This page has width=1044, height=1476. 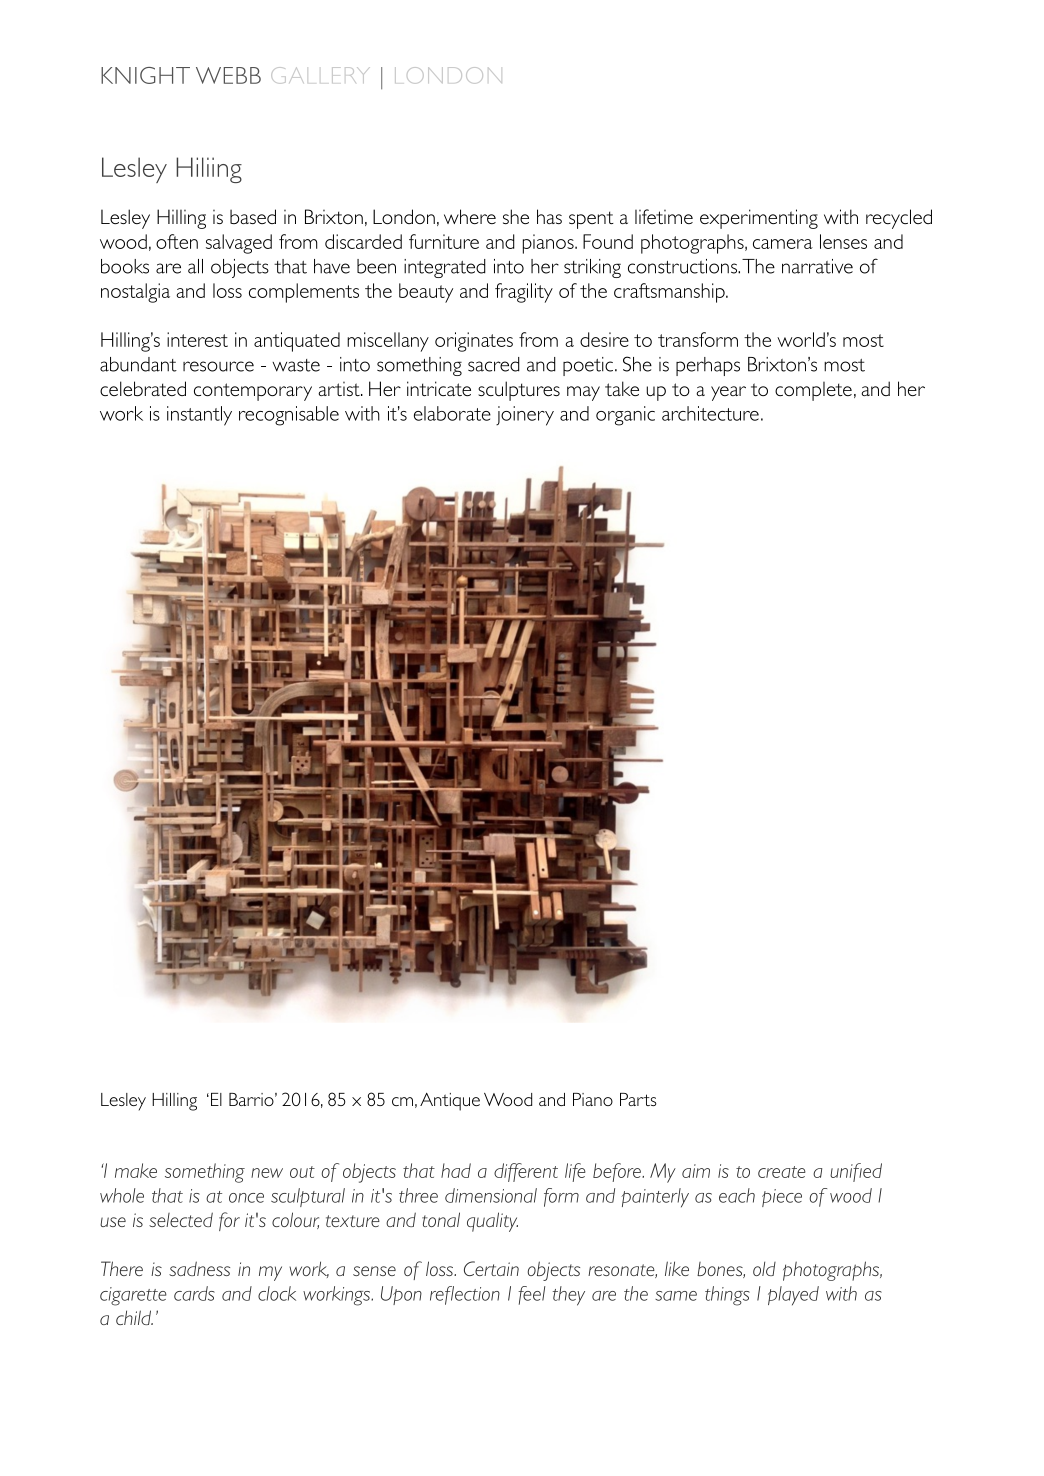 I want to click on experimenting, so click(x=759, y=219).
